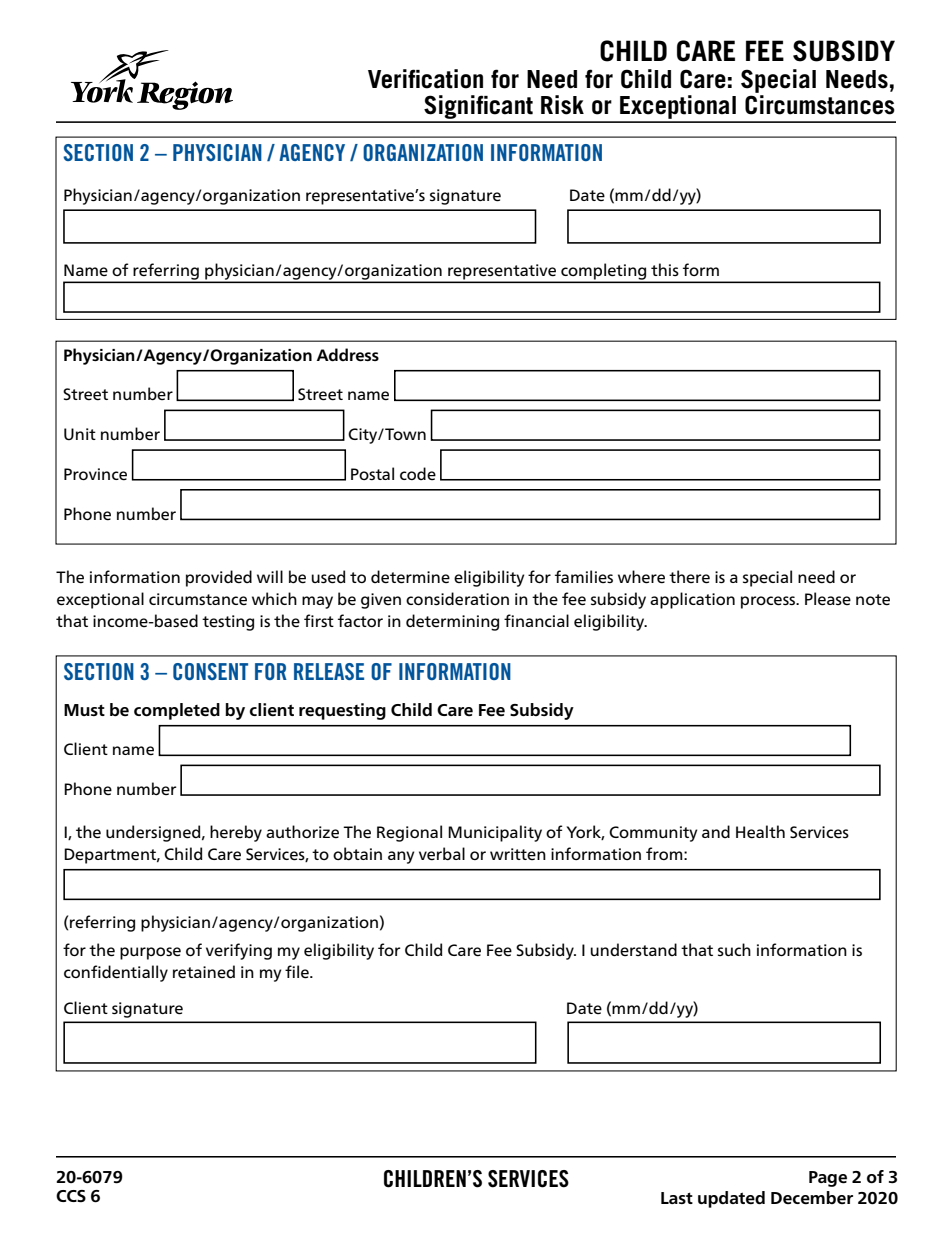 This screenshot has height=1233, width=952. Describe the element at coordinates (689, 577) in the screenshot. I see `there` at that location.
